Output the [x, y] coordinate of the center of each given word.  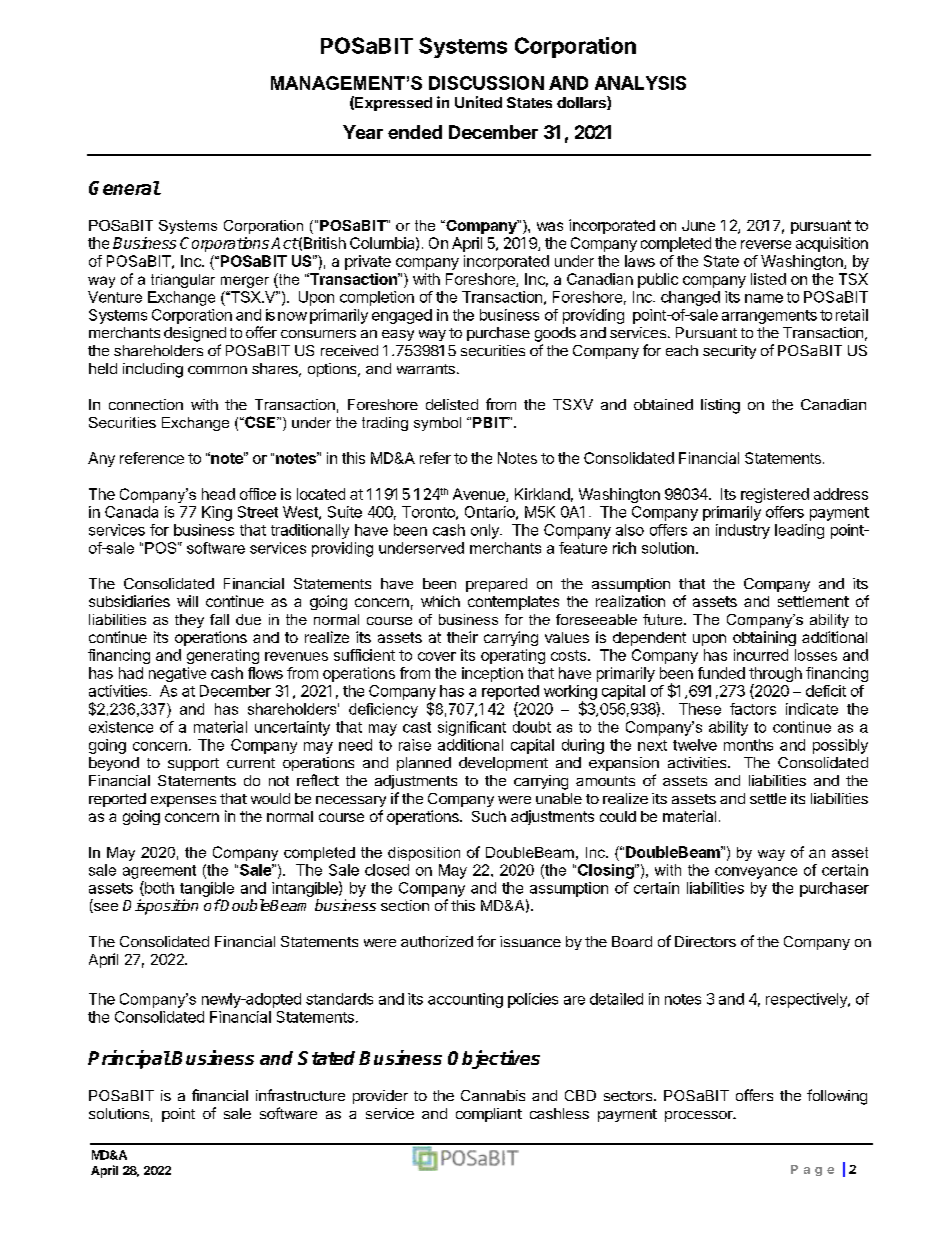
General [125, 188]
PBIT [491, 422]
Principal [129, 1059]
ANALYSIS [640, 83]
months [748, 745]
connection [146, 404]
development [503, 764]
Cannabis [493, 1095]
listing [720, 406]
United [478, 102]
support [193, 764]
